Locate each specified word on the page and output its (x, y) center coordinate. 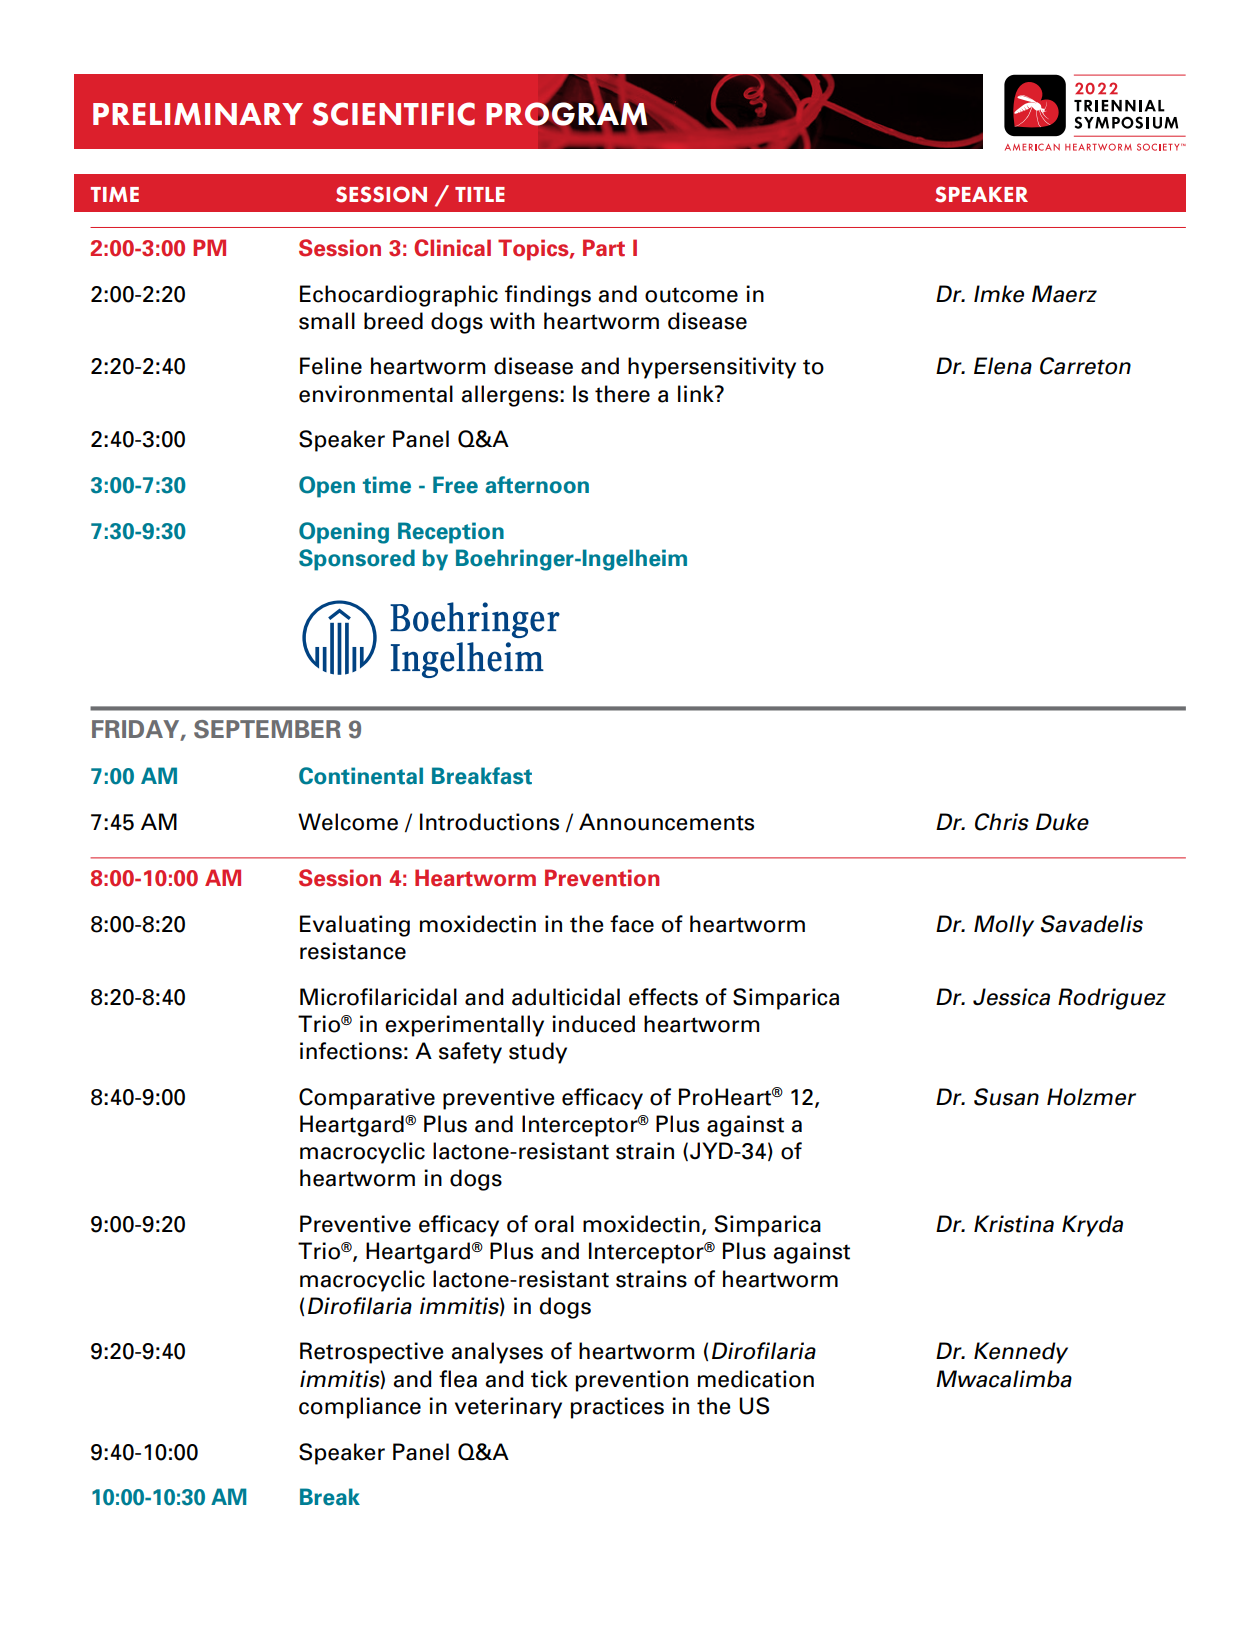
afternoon (537, 485)
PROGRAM (567, 113)
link (697, 393)
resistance (353, 951)
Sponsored (357, 560)
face (632, 924)
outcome (691, 295)
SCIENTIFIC (393, 114)
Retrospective (372, 1353)
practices (617, 1408)
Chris (1002, 822)
